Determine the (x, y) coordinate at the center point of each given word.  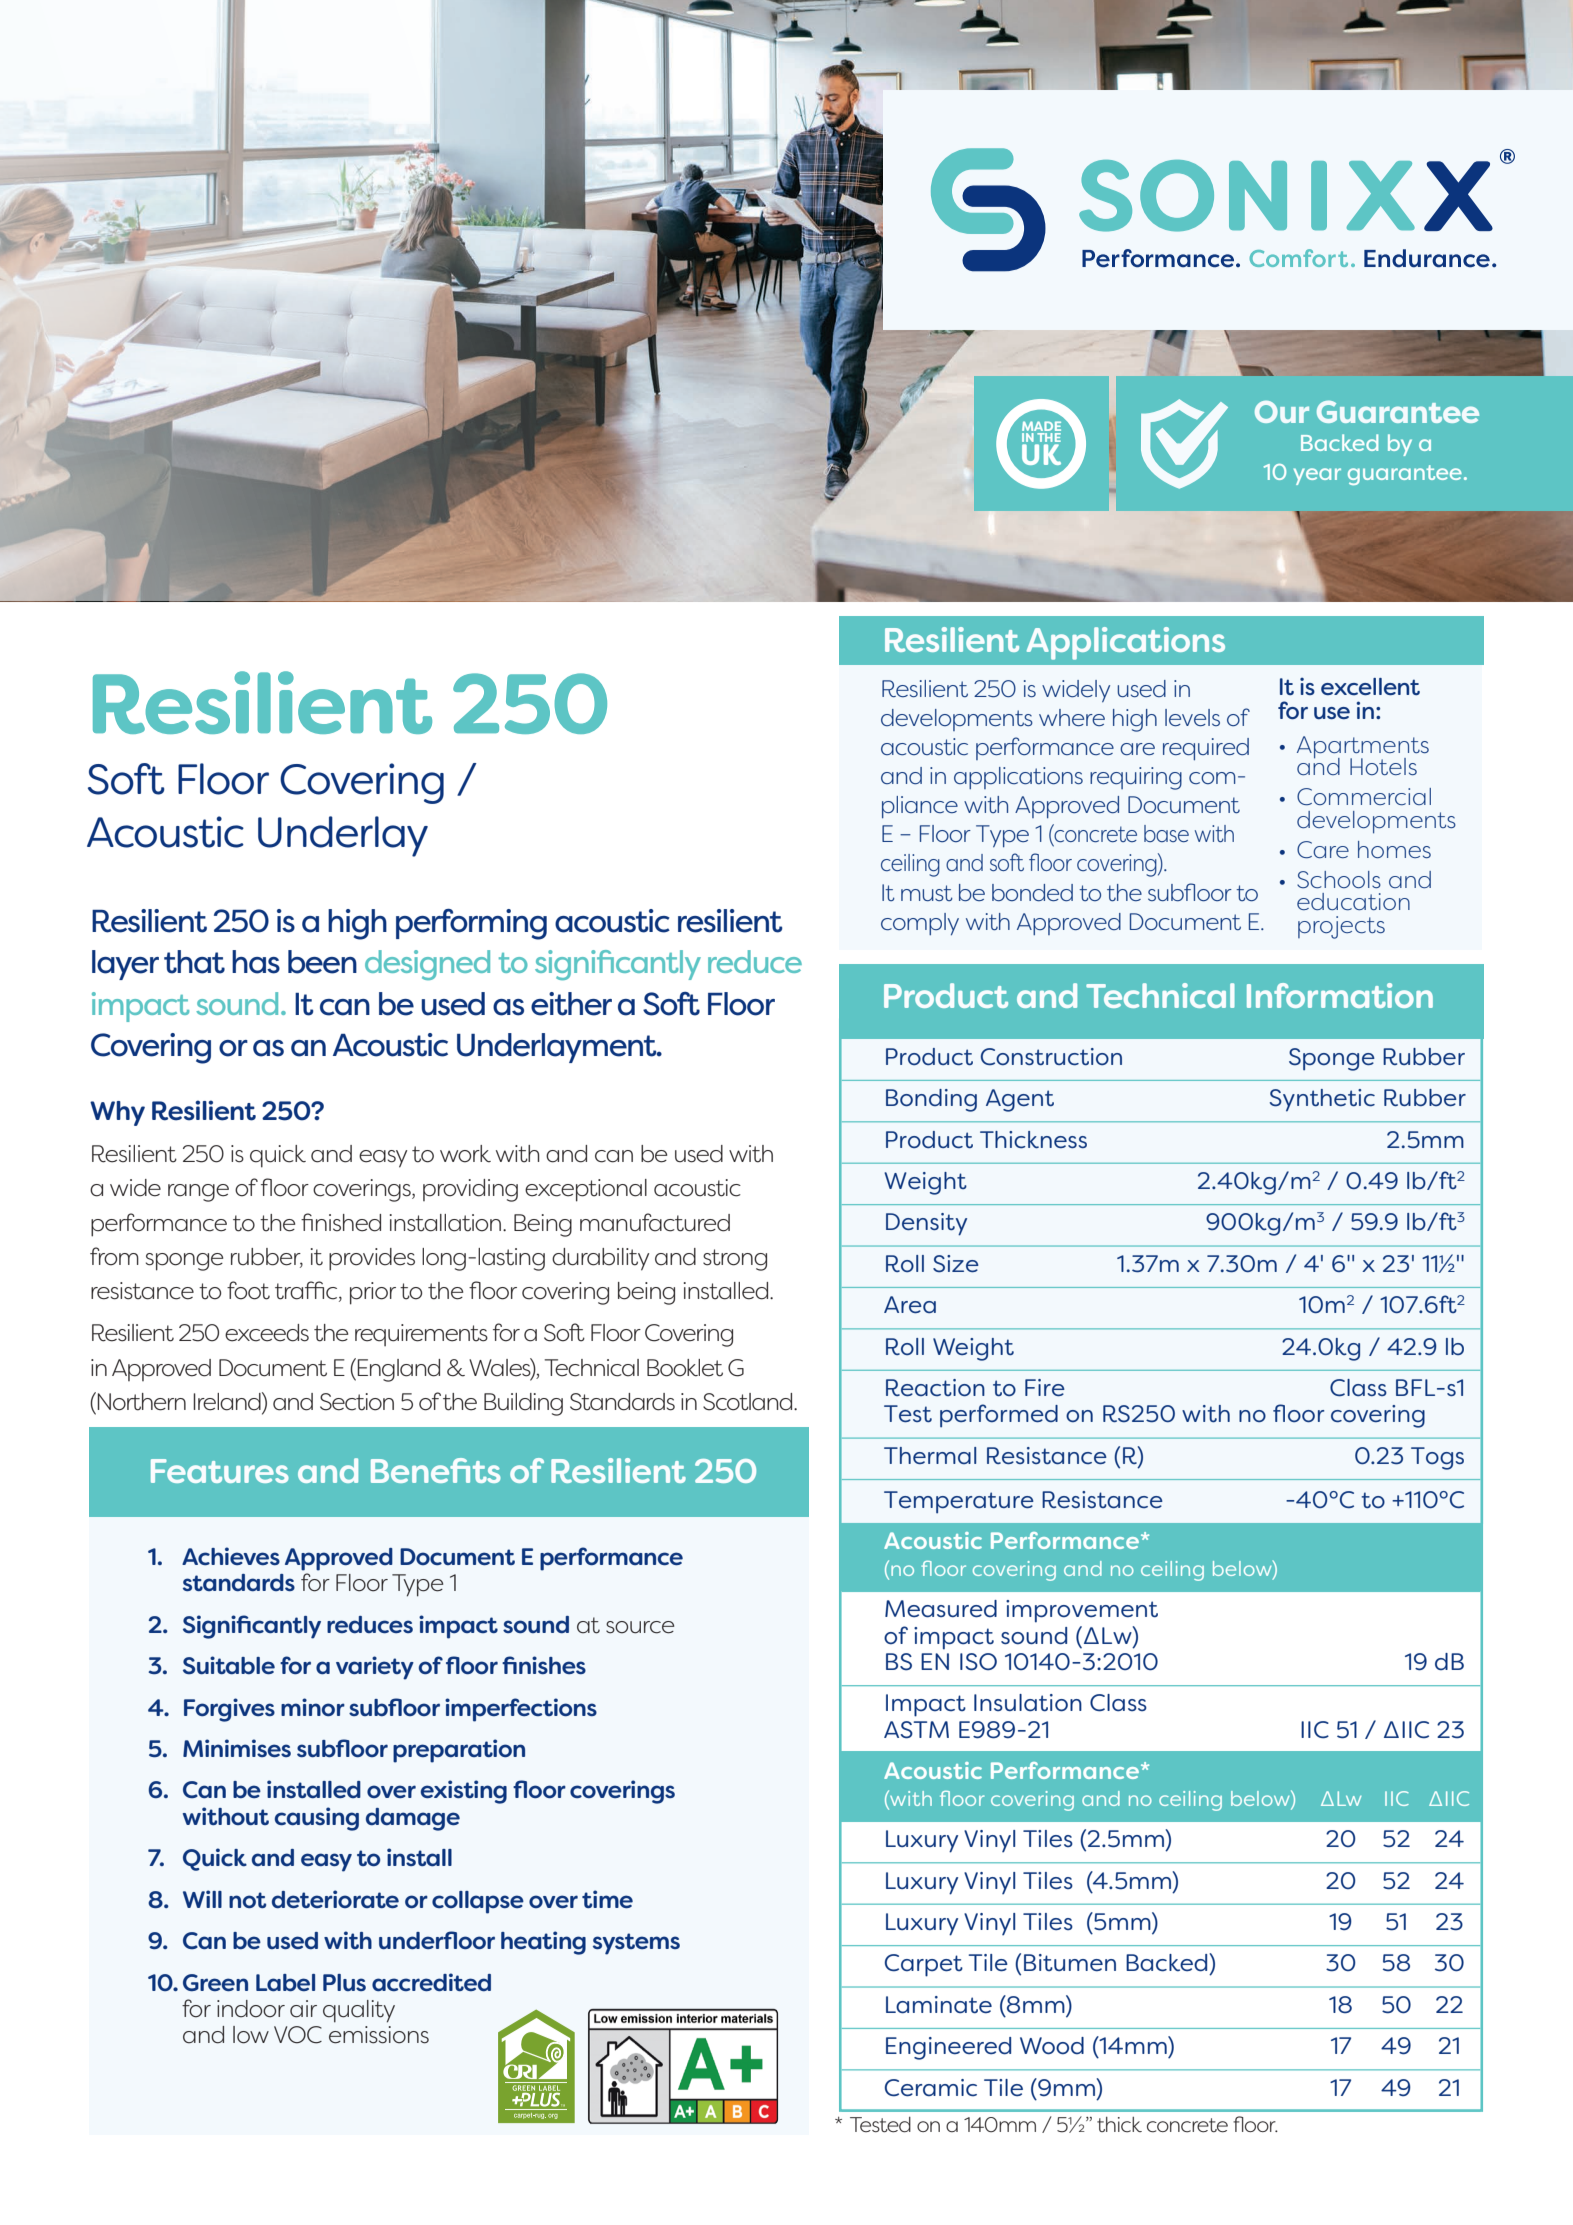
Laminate (939, 2005)
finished (341, 1222)
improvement (1082, 1611)
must (927, 893)
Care (1323, 850)
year (1317, 476)
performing (471, 924)
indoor (251, 2009)
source (640, 1627)
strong (735, 1260)
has (256, 962)
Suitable (229, 1665)
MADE (1041, 427)
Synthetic (1322, 1100)
